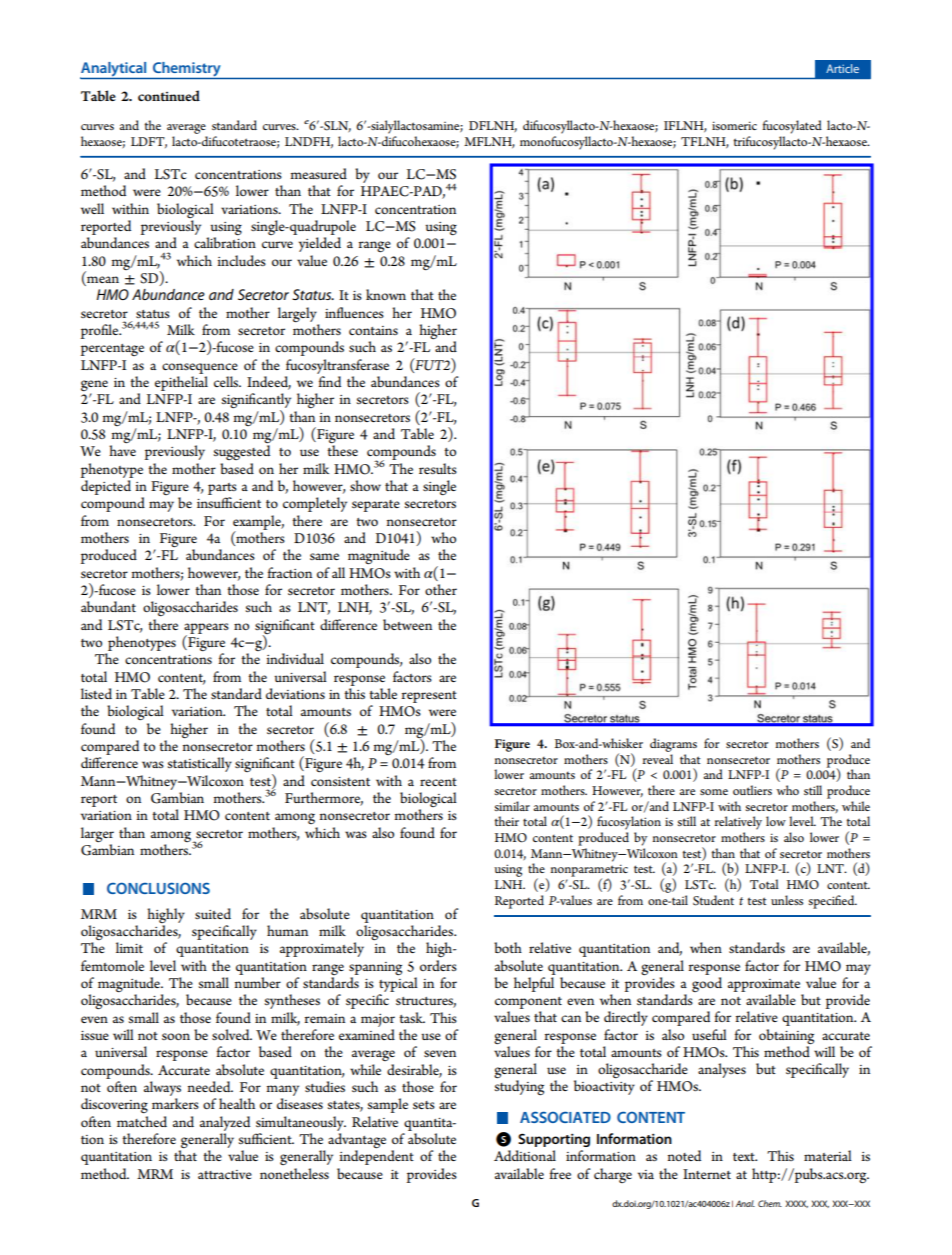  Describe the element at coordinates (169, 95) in the screenshot. I see `continued` at that location.
